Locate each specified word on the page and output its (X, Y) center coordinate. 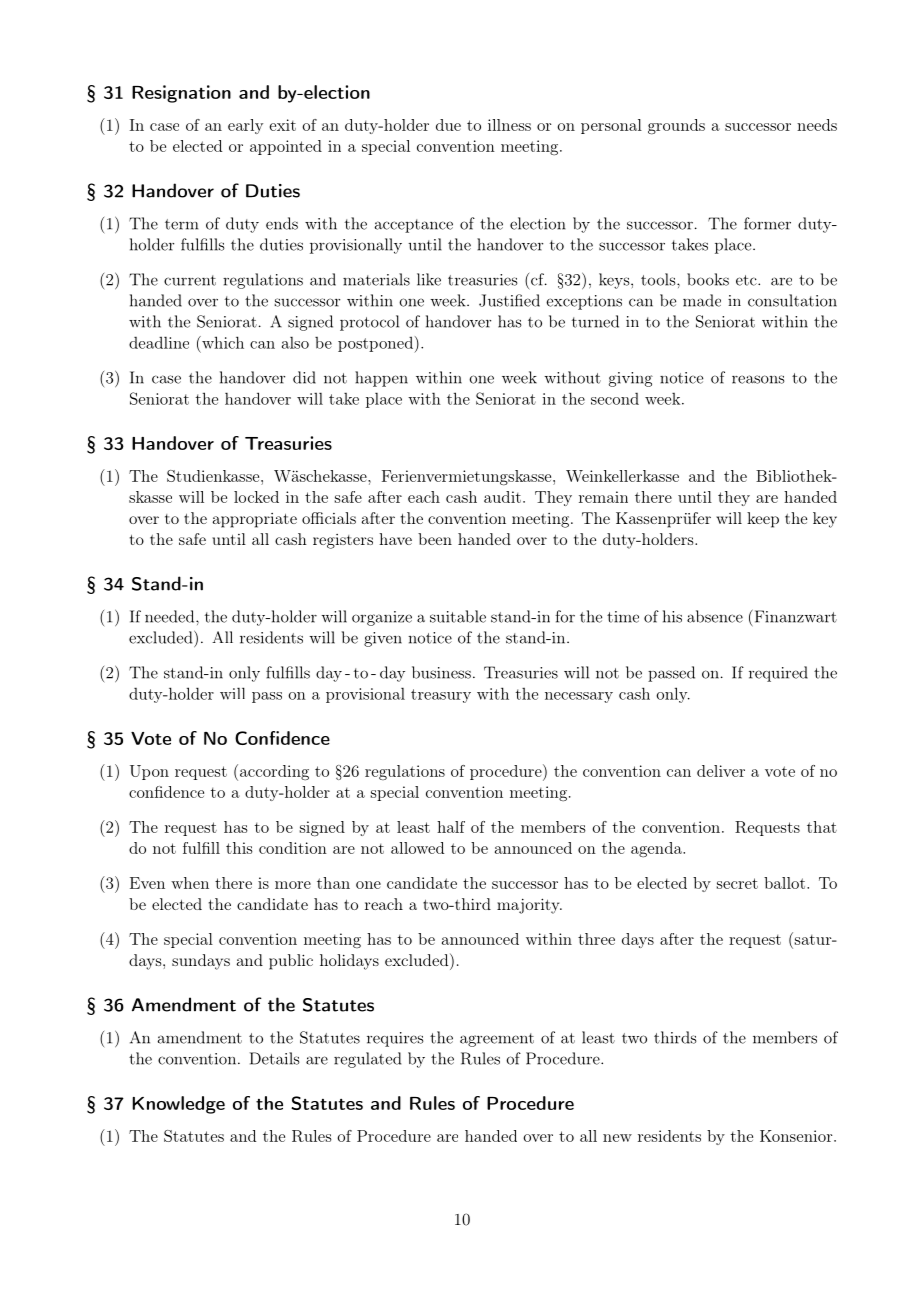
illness (509, 125)
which (222, 342)
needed (171, 616)
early (245, 126)
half (451, 827)
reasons (758, 379)
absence (715, 616)
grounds (676, 127)
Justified (509, 300)
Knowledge (178, 1105)
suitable (458, 616)
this (239, 848)
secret (737, 883)
